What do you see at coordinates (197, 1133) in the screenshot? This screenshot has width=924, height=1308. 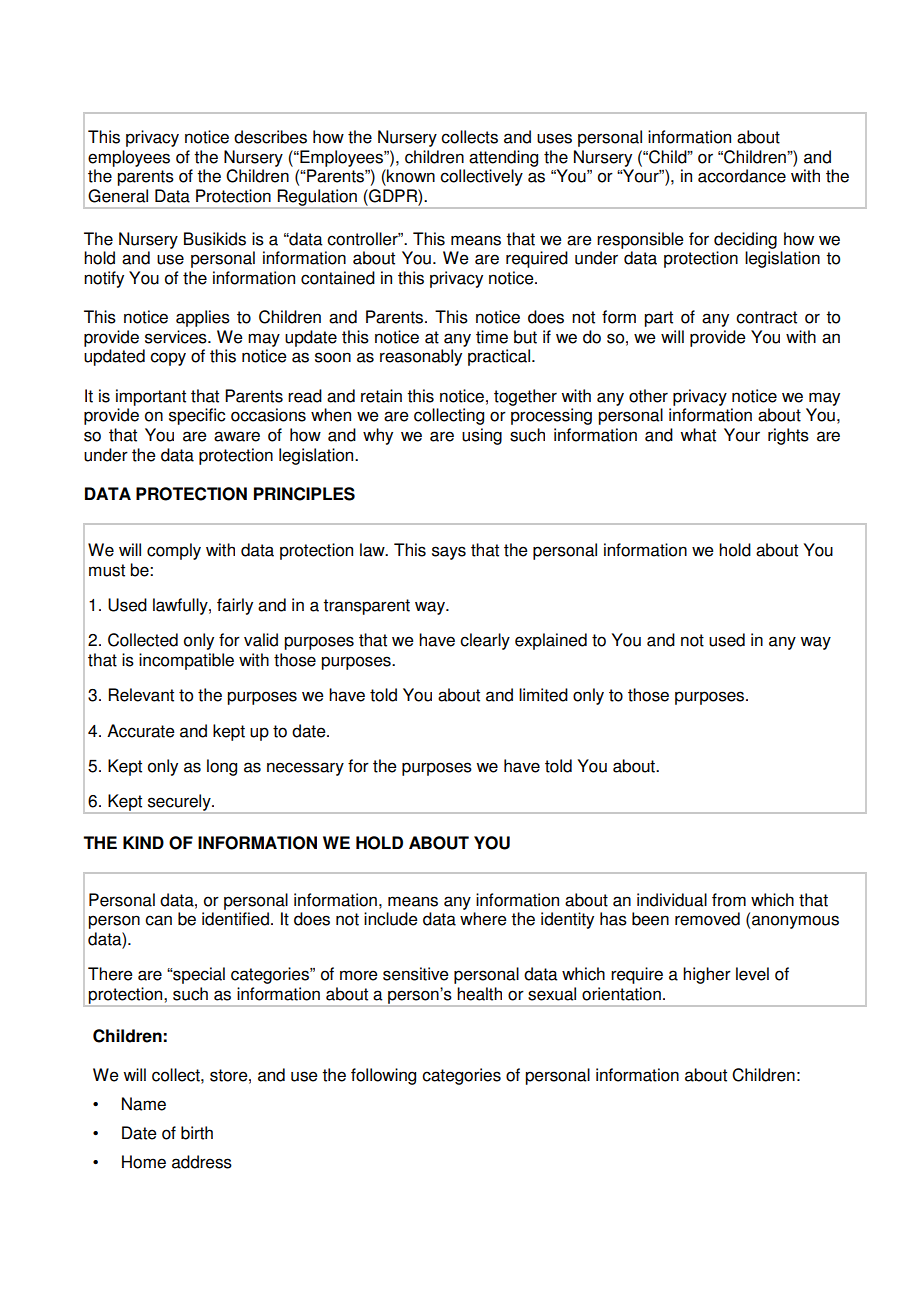 I see `birth` at bounding box center [197, 1133].
